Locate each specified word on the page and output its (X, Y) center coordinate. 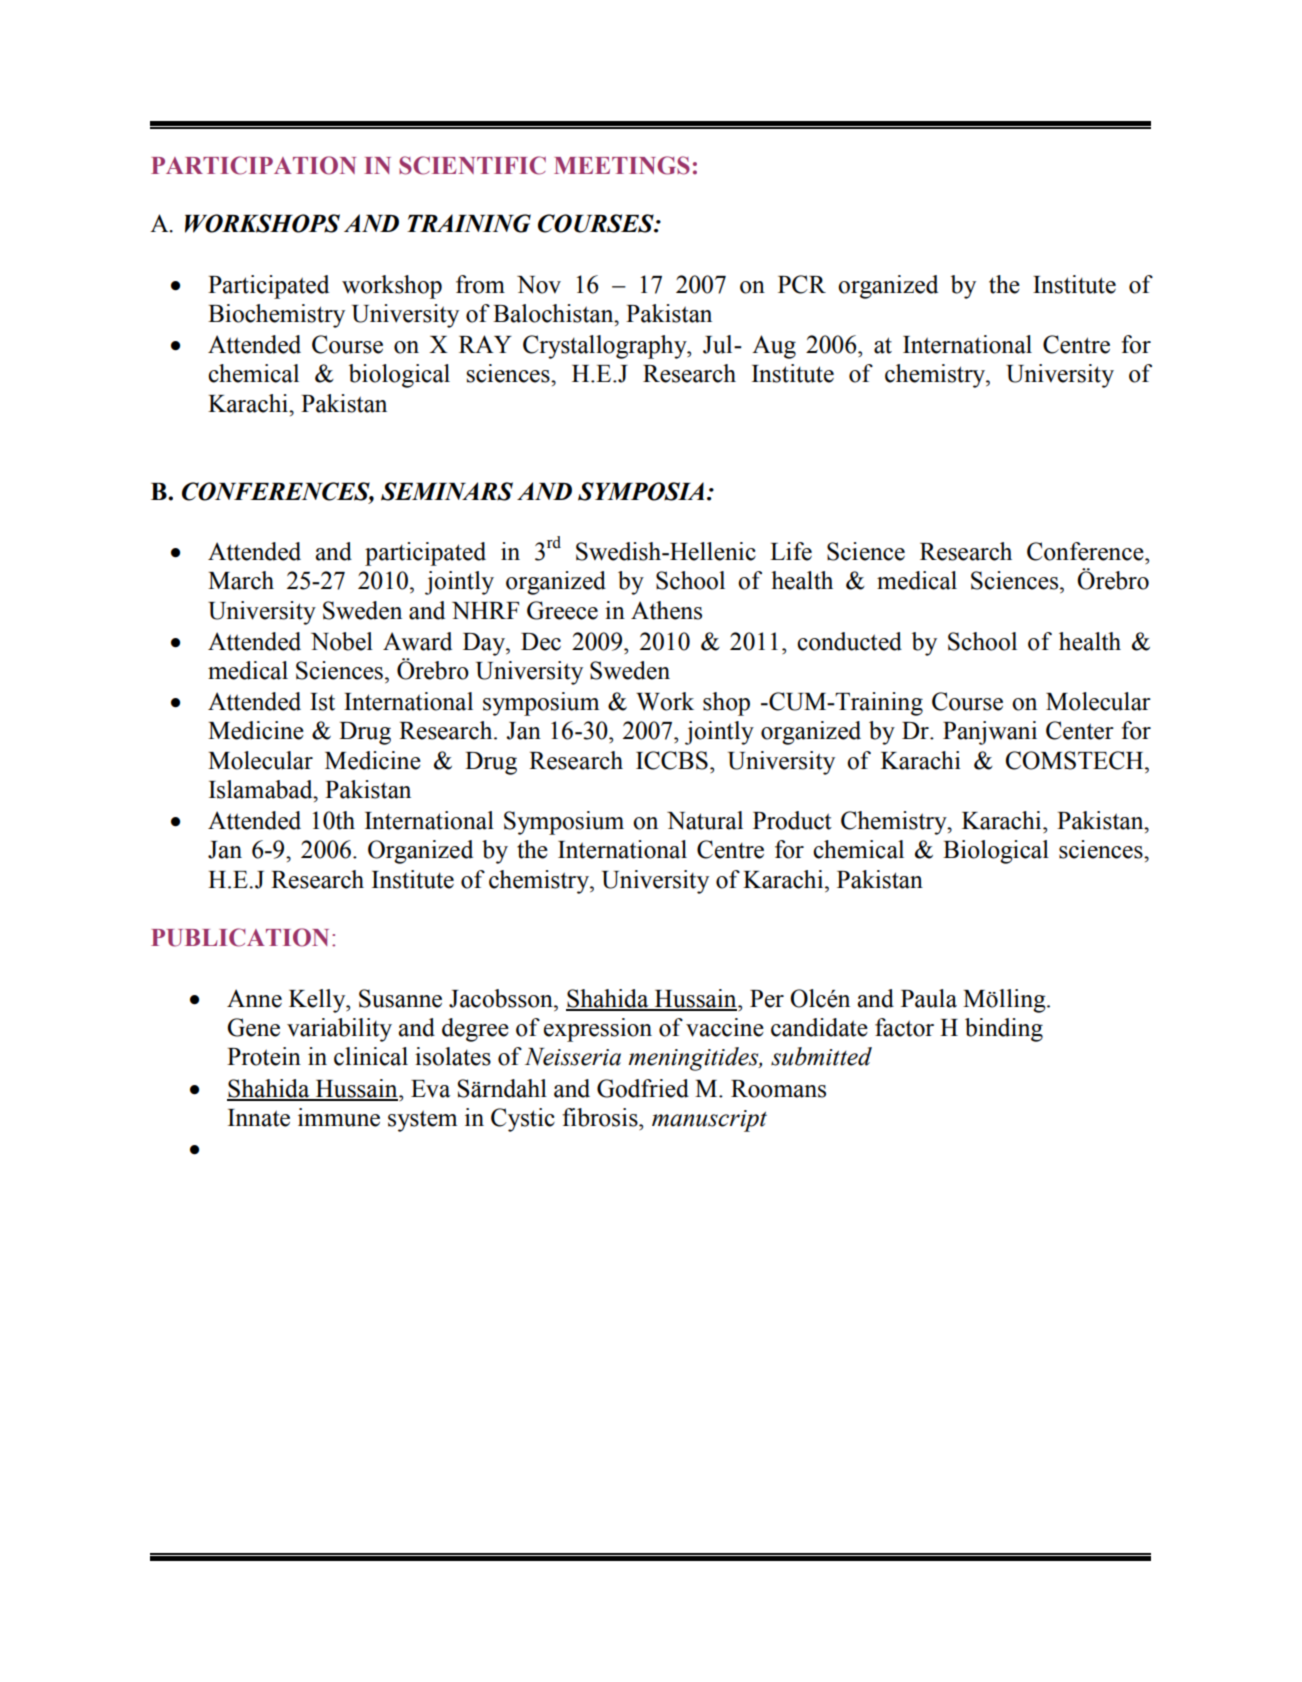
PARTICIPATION (253, 165)
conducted (849, 641)
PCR (802, 284)
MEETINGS (622, 165)
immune (339, 1117)
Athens (666, 610)
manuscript (709, 1121)
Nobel (342, 641)
